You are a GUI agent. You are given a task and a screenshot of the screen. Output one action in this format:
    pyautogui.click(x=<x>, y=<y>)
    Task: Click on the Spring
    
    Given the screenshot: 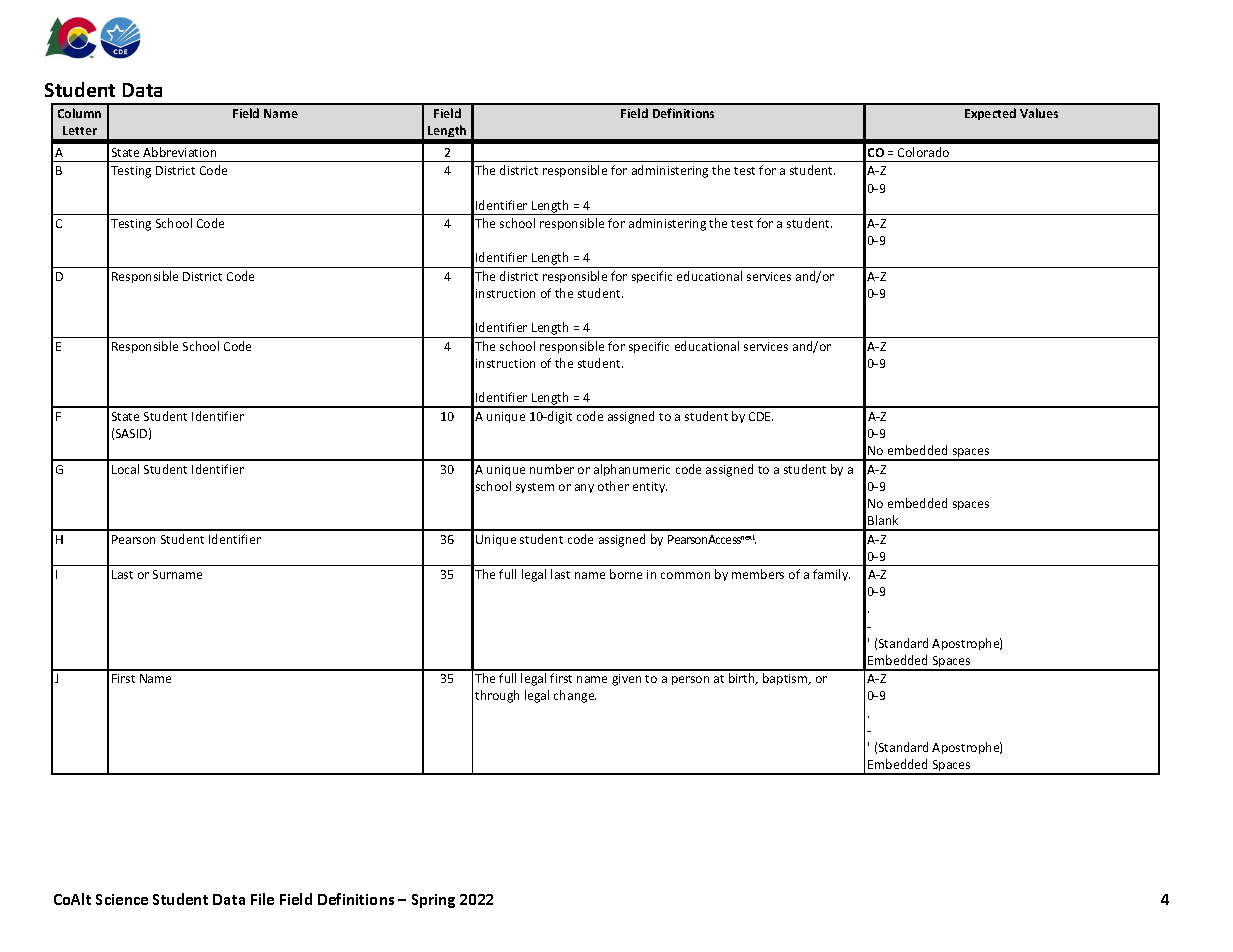 What is the action you would take?
    pyautogui.click(x=433, y=901)
